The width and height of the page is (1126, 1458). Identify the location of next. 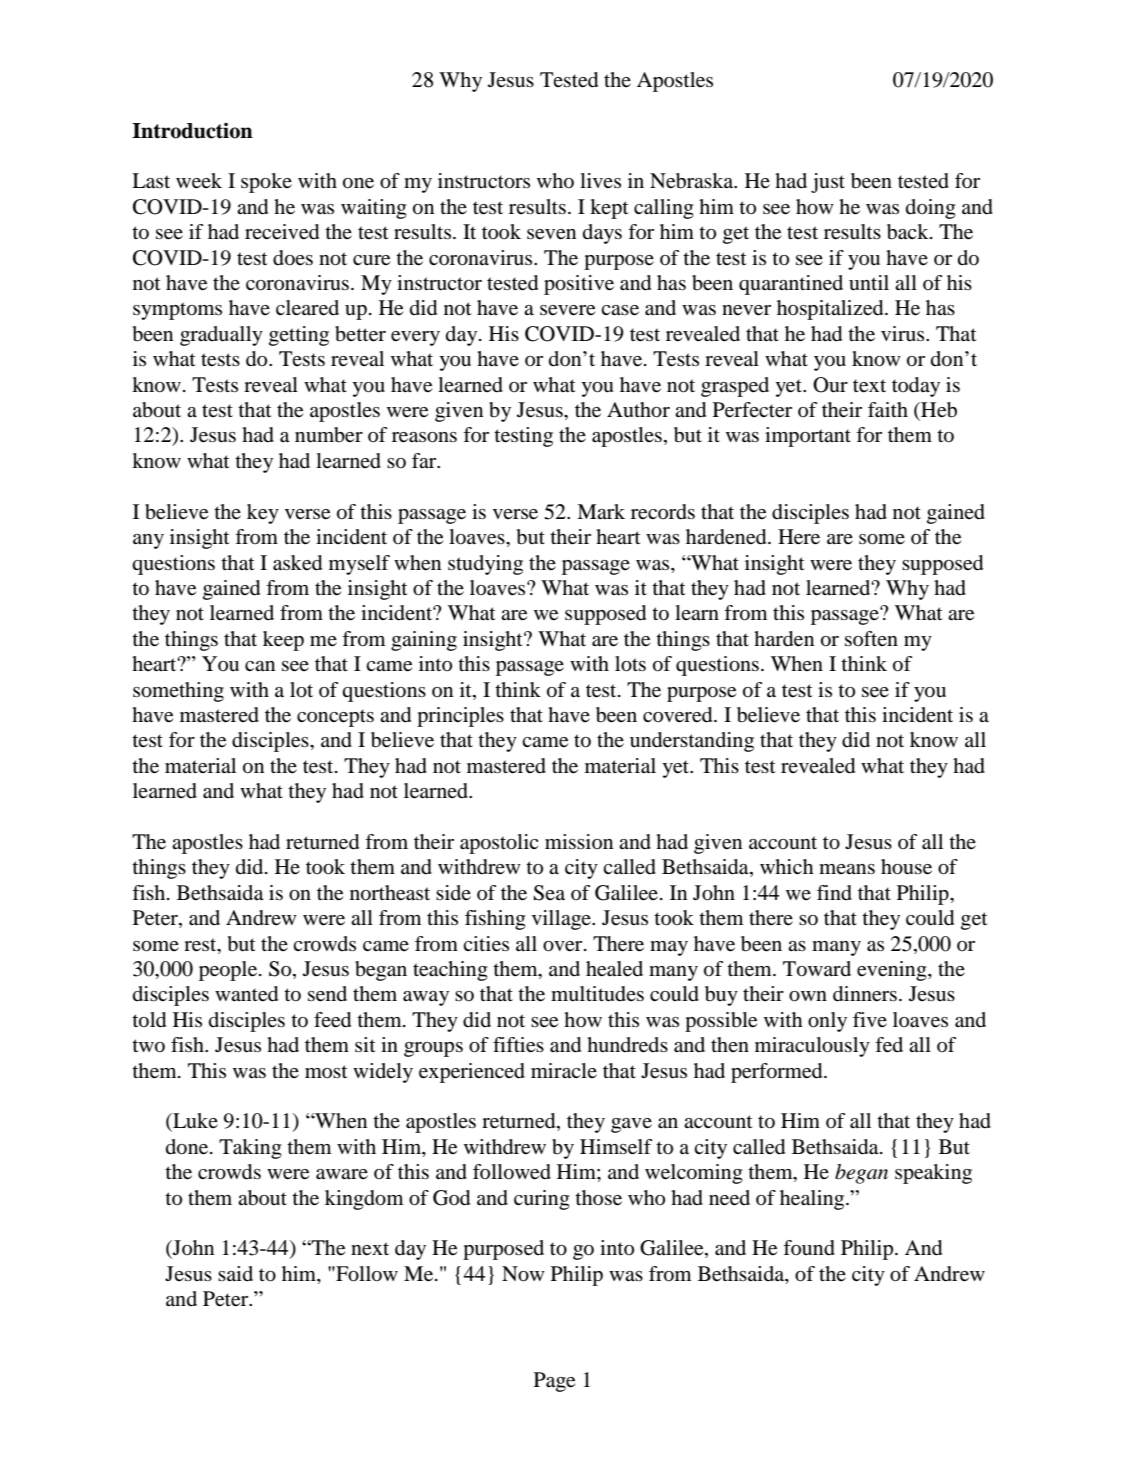
(370, 1249).
